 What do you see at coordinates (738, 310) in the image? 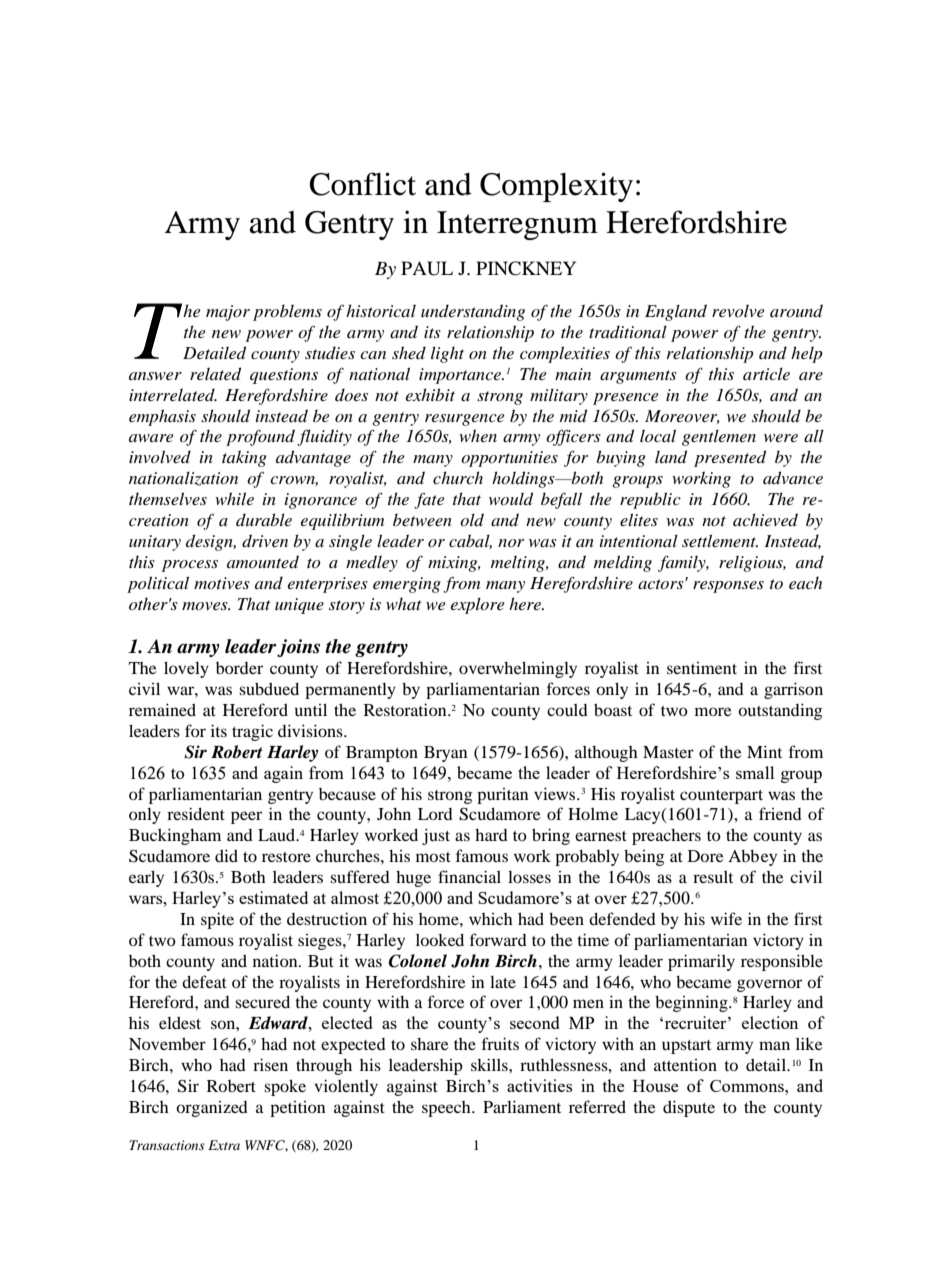
I see `revolve` at bounding box center [738, 310].
